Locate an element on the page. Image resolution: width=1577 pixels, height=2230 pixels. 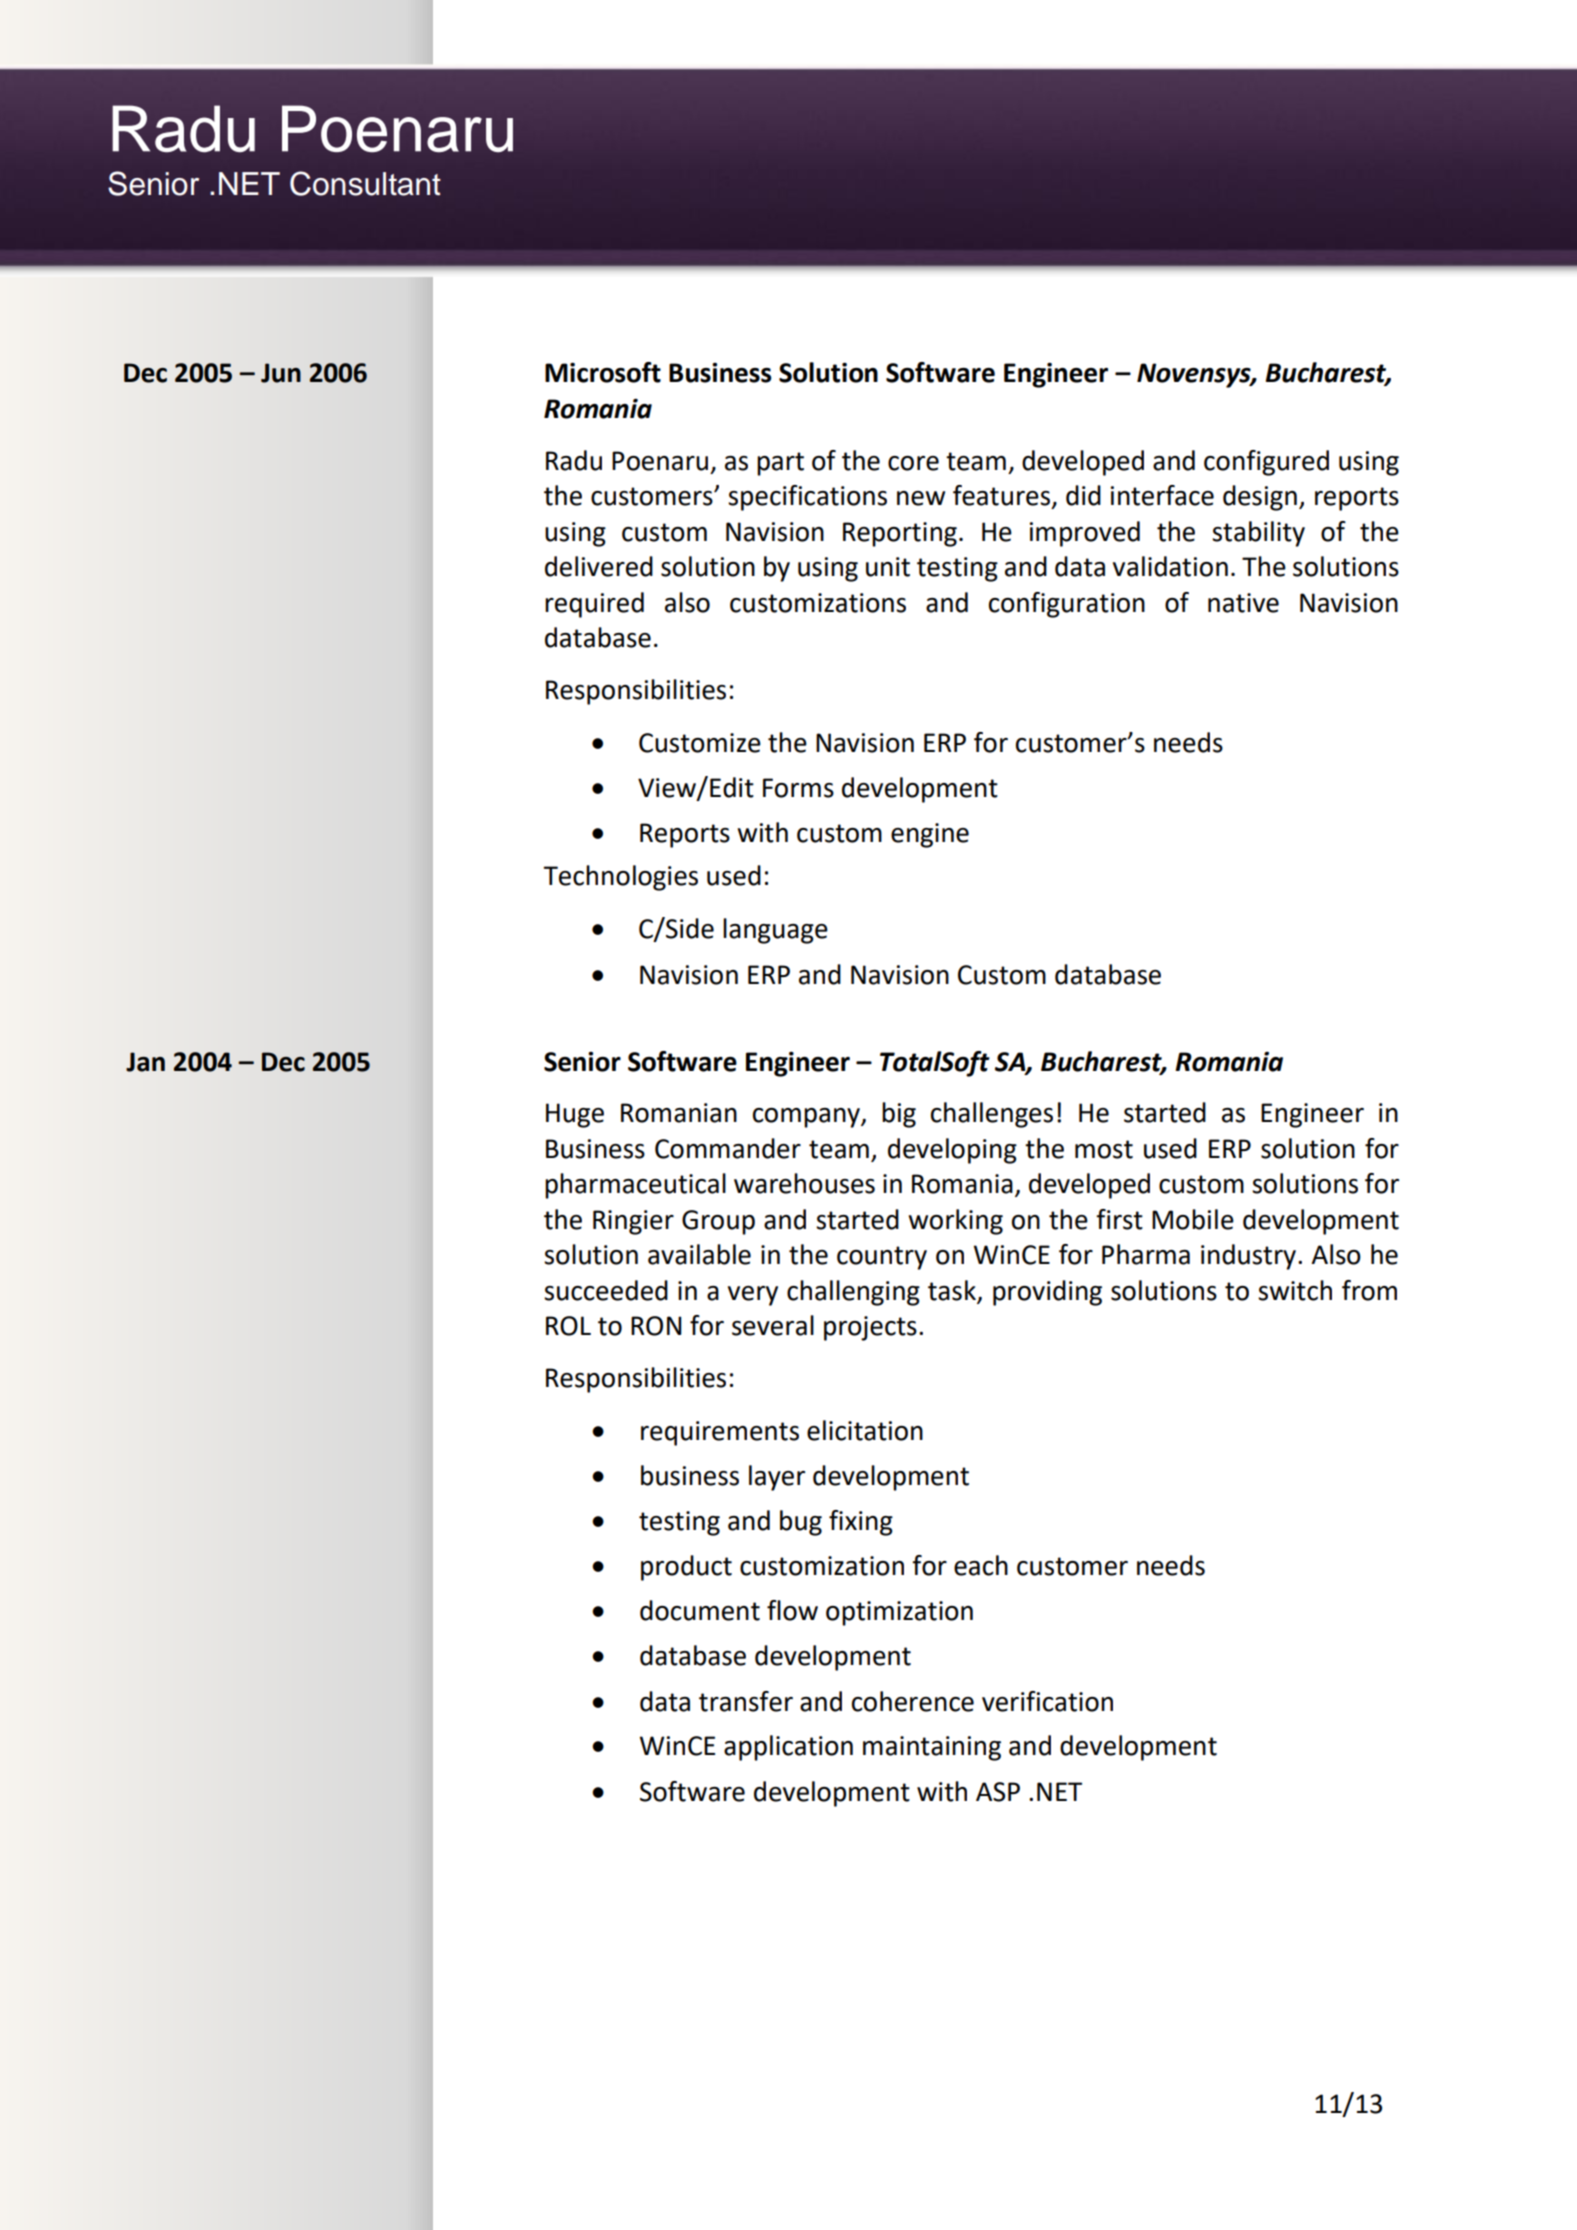
language is located at coordinates (775, 931).
